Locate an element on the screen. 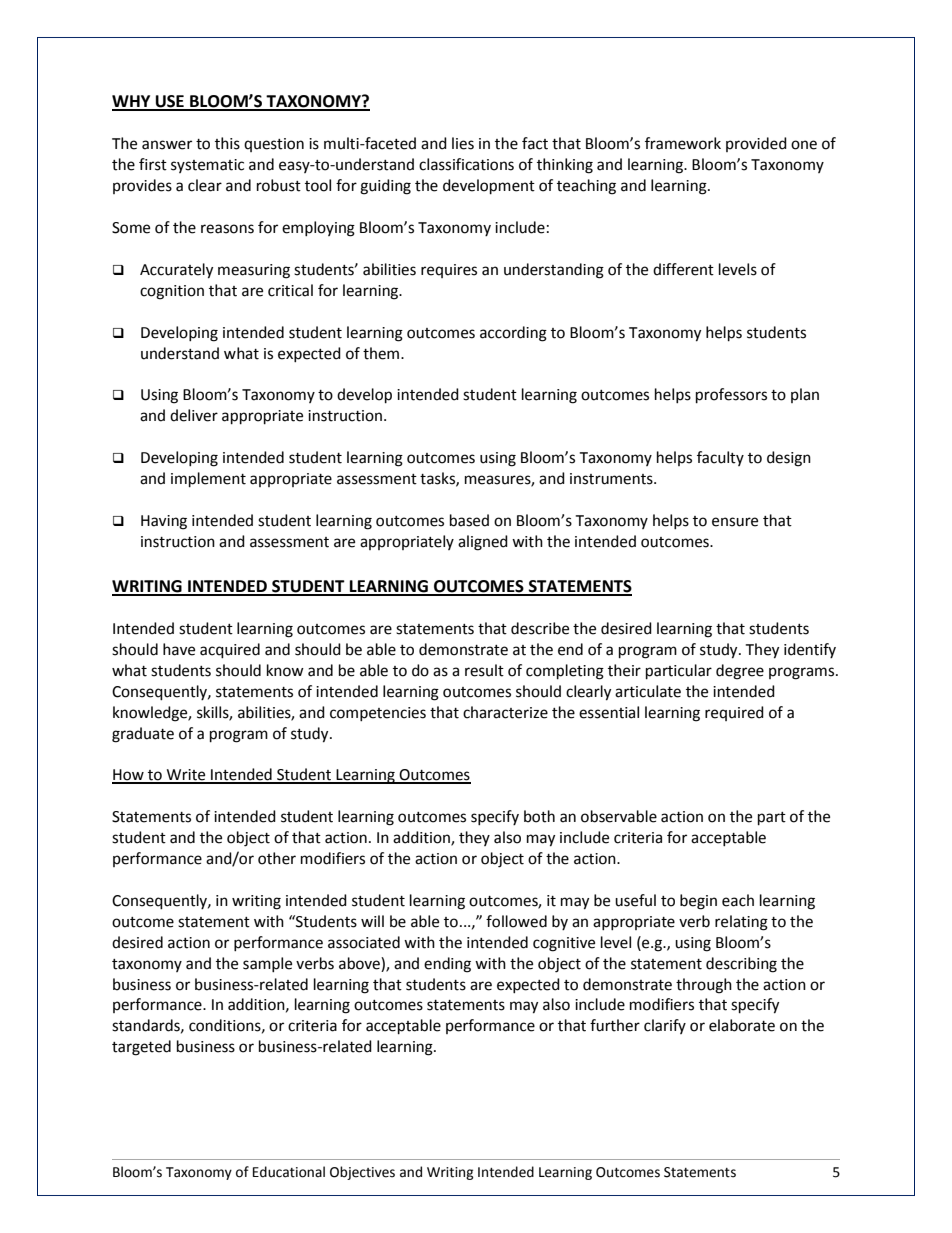  implement is located at coordinates (208, 480).
